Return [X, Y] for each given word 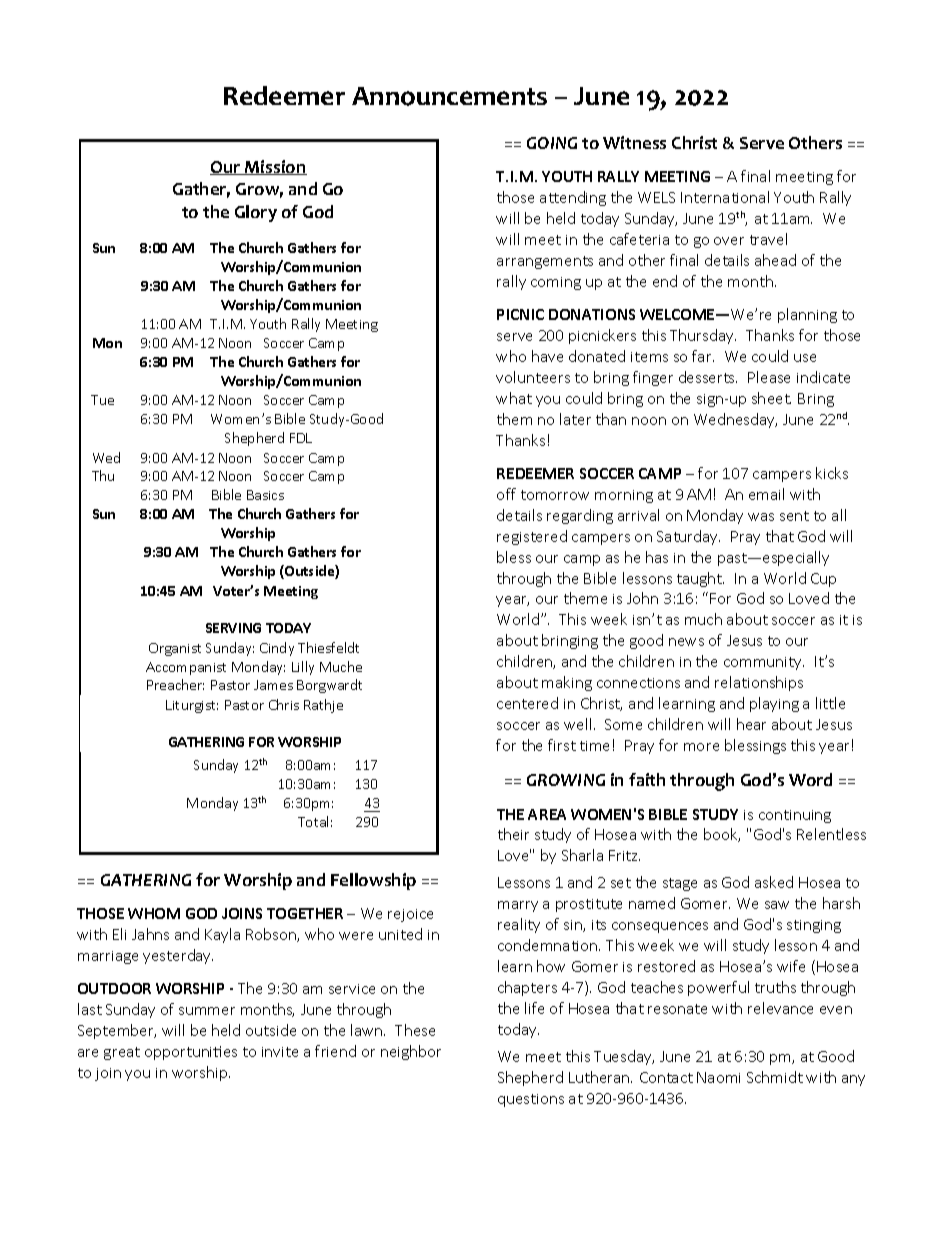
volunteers [533, 377]
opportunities [191, 1053]
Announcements [449, 96]
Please [769, 377]
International [725, 197]
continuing [795, 816]
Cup [823, 580]
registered [532, 537]
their [513, 834]
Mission [275, 167]
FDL [301, 438]
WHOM [154, 913]
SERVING [233, 628]
